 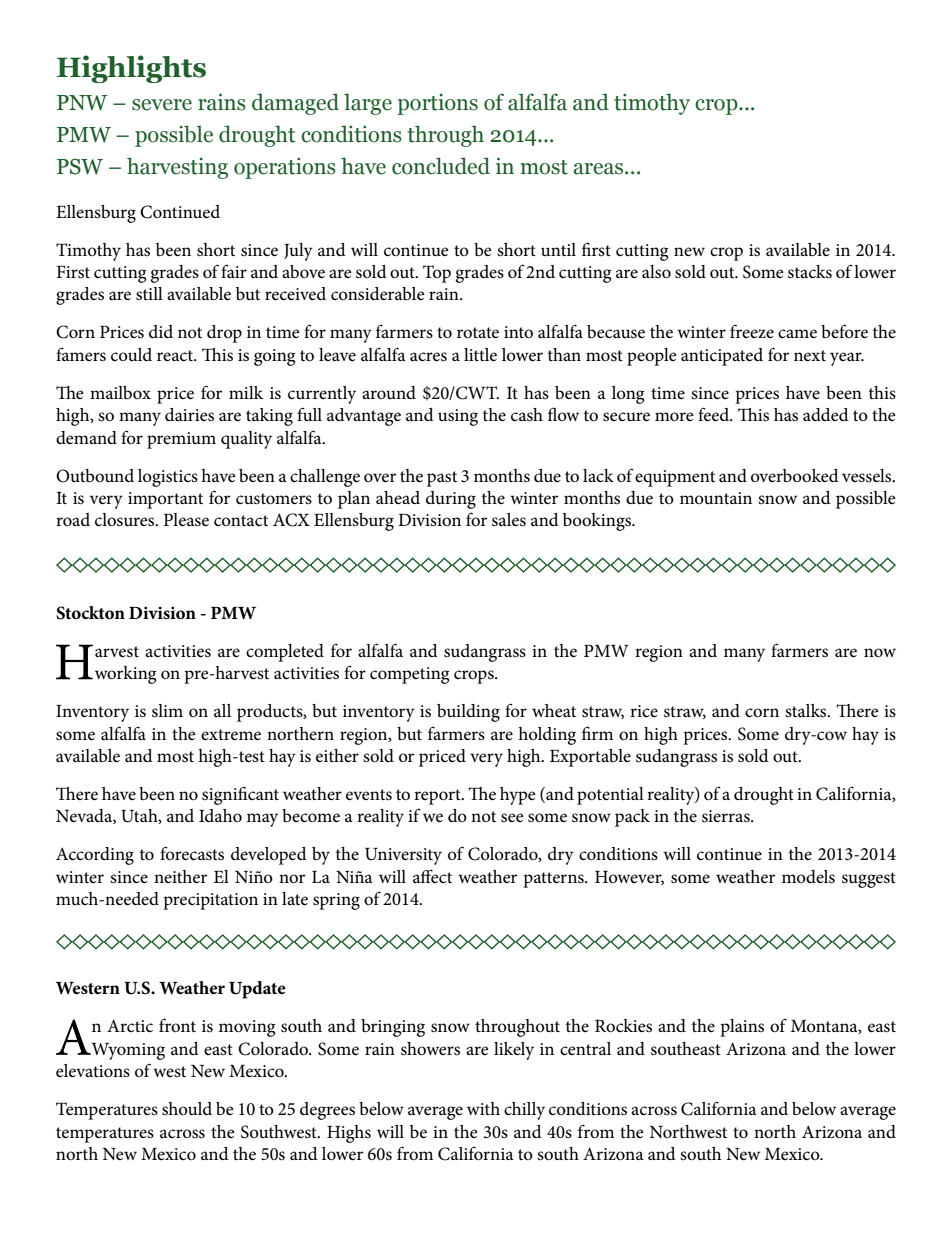 I want to click on Stockton, so click(x=90, y=613).
